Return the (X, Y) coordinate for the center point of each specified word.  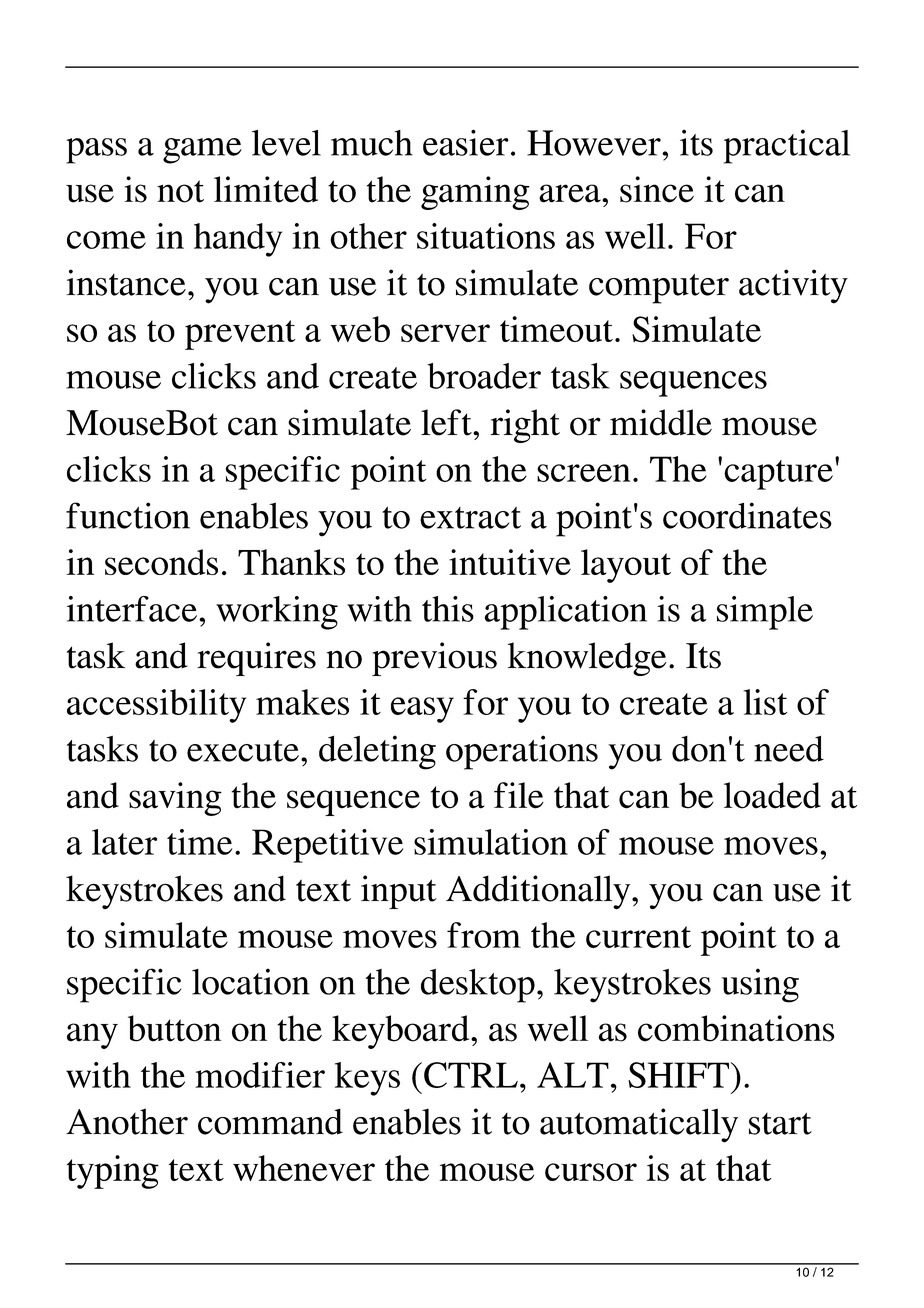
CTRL (471, 1075)
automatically (639, 1125)
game (202, 151)
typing (113, 1172)
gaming (475, 193)
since (657, 189)
